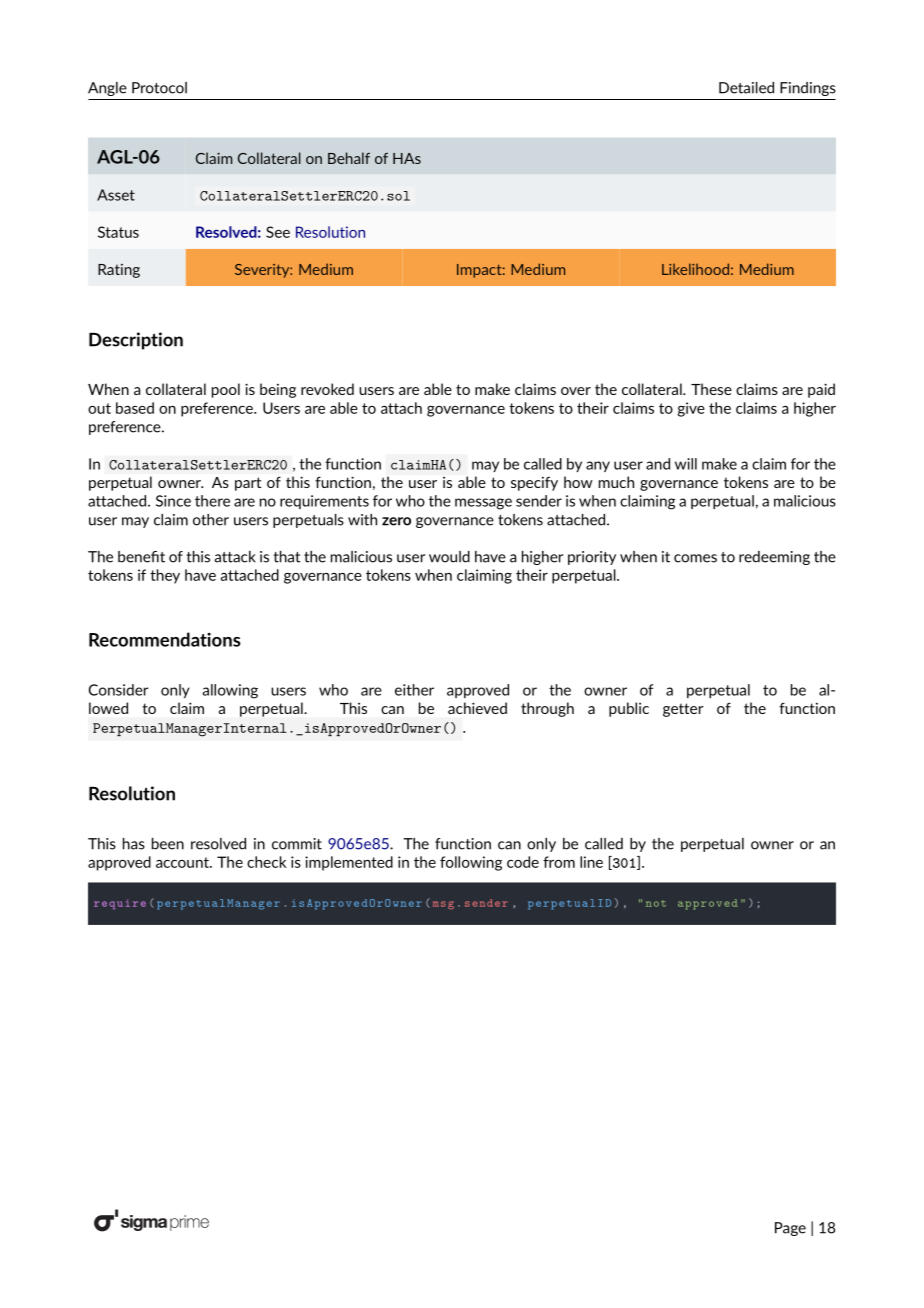  What do you see at coordinates (266, 862) in the image?
I see `check` at bounding box center [266, 862].
